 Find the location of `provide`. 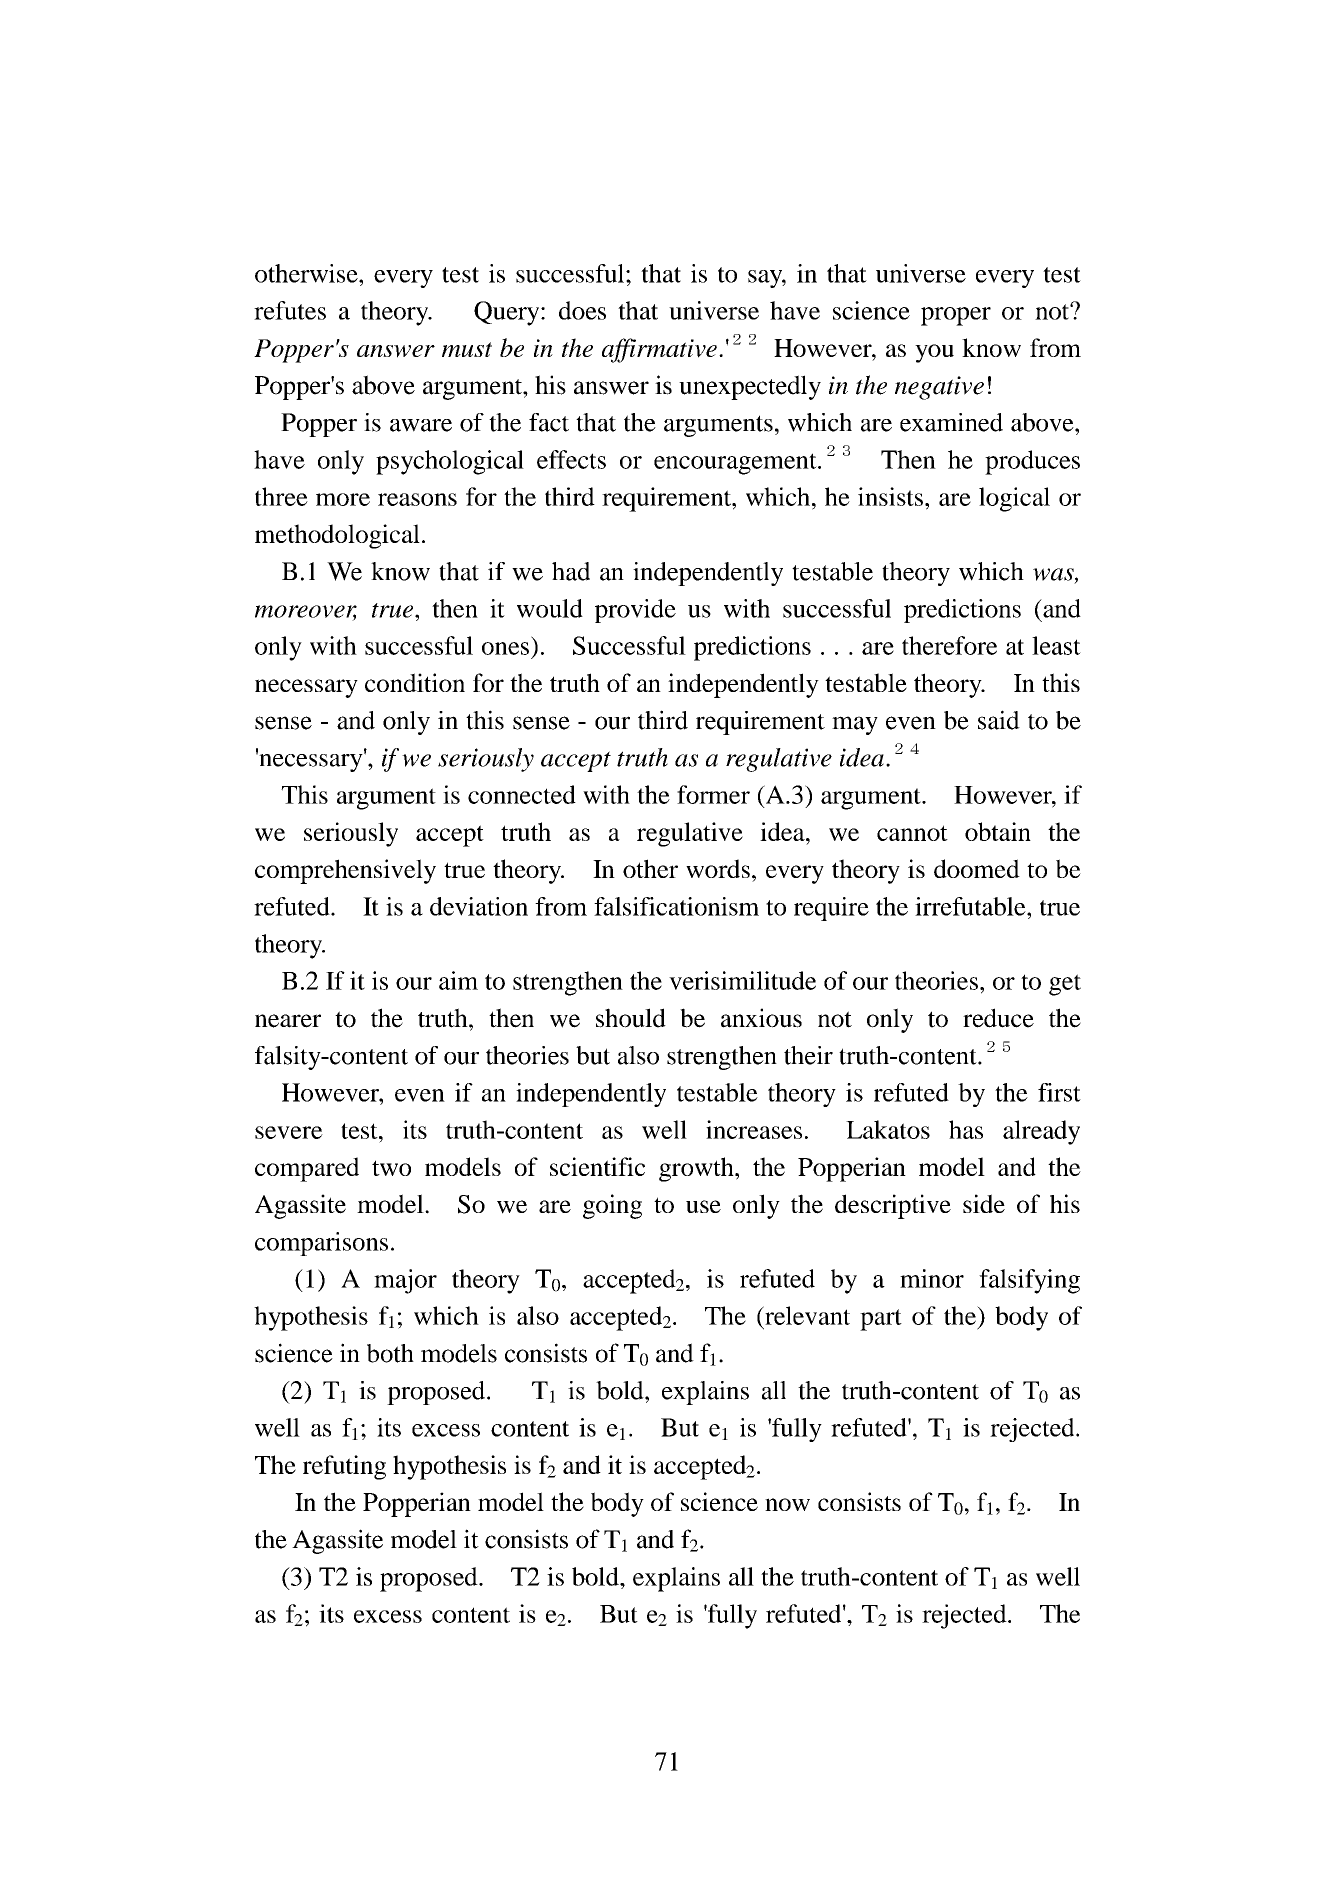

provide is located at coordinates (635, 611).
